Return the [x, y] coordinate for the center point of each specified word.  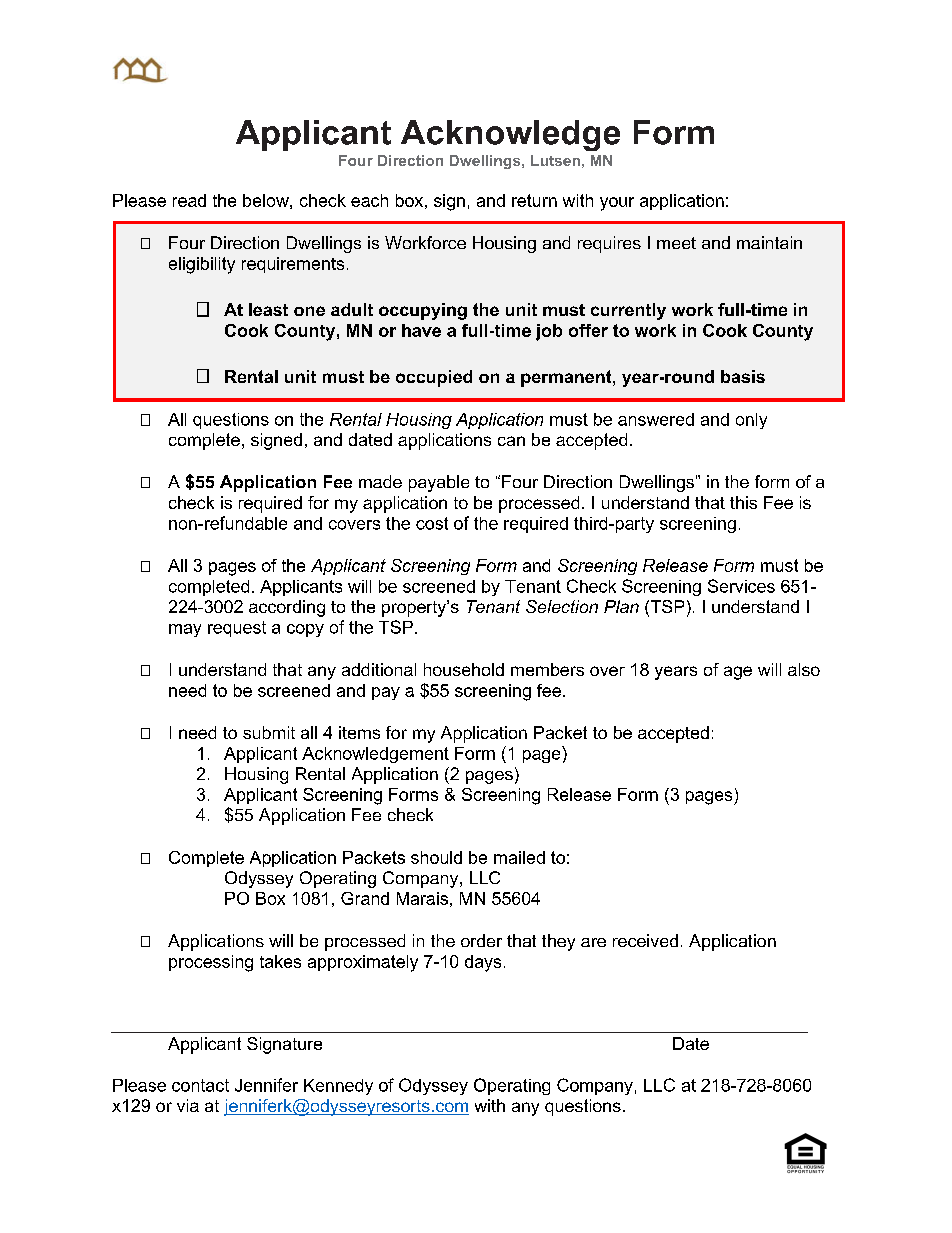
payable [439, 483]
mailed [519, 857]
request [237, 629]
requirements [293, 265]
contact [200, 1085]
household [464, 669]
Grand [365, 898]
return [534, 200]
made [380, 481]
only [751, 421]
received [645, 940]
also [804, 669]
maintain [769, 242]
